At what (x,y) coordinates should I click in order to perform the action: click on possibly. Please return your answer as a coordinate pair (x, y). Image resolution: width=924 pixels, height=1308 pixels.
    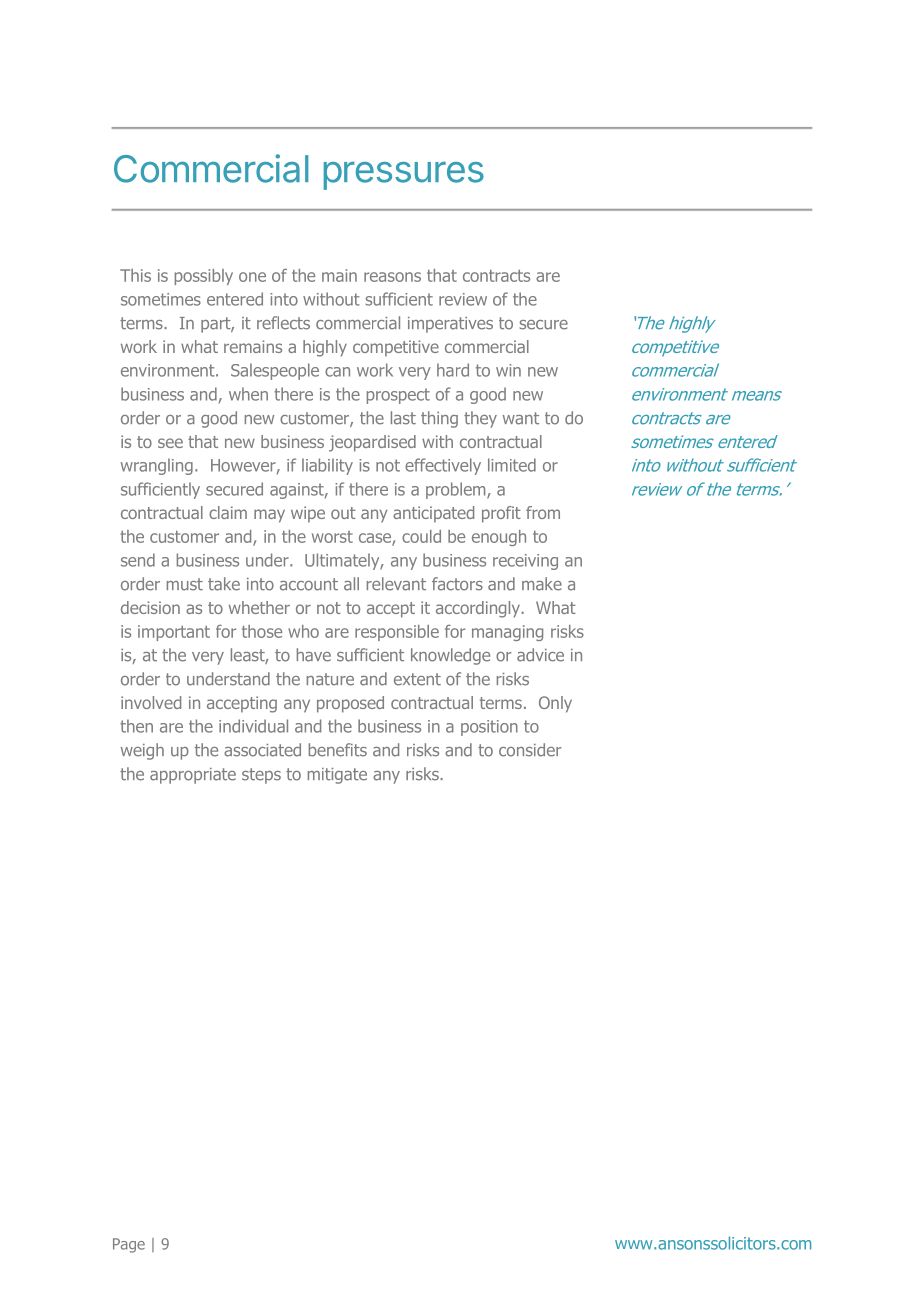
    Looking at the image, I should click on (204, 277).
